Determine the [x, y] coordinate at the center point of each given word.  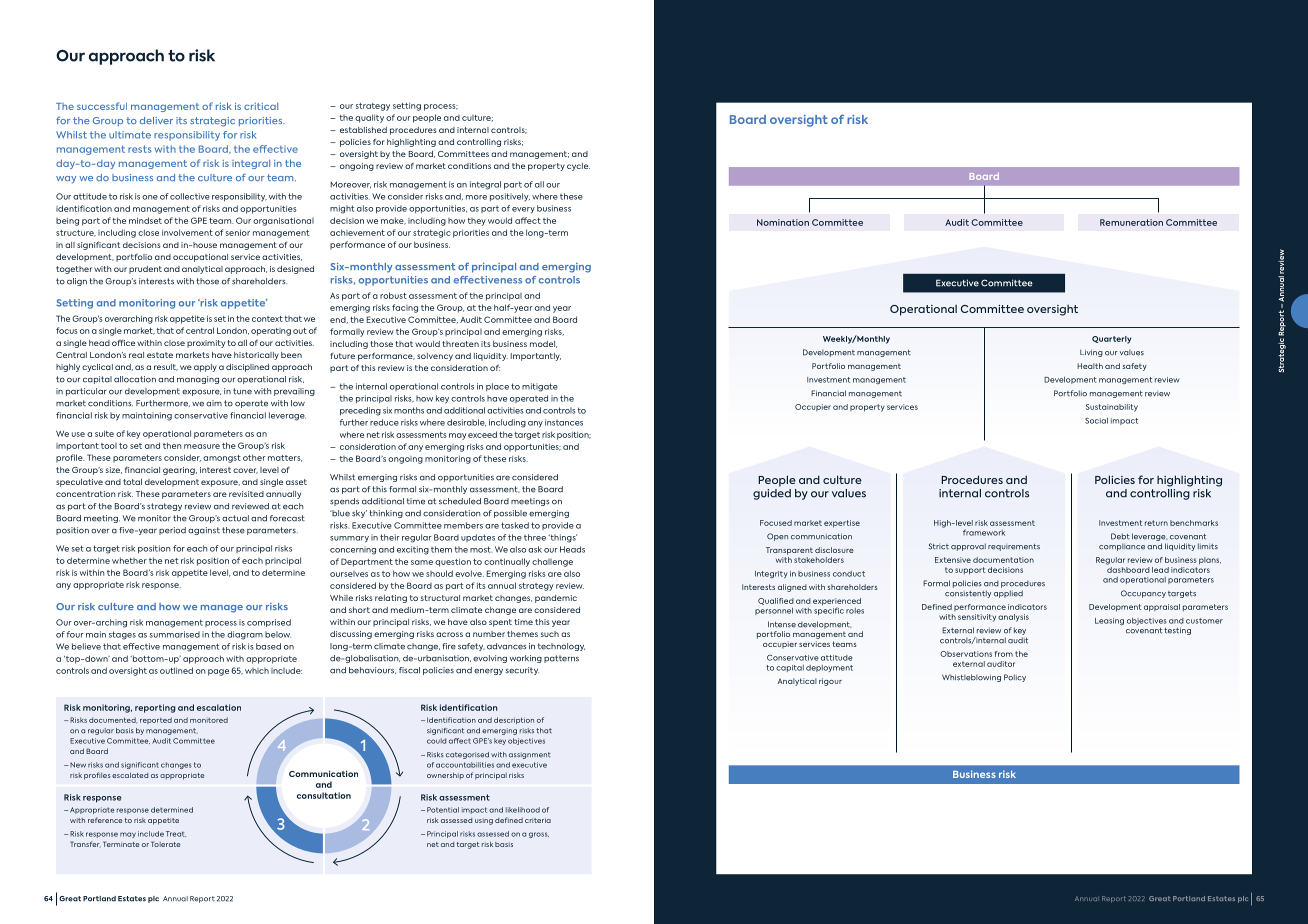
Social [1096, 421]
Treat [176, 834]
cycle [578, 167]
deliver [156, 120]
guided [772, 493]
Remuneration [1131, 222]
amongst [222, 459]
